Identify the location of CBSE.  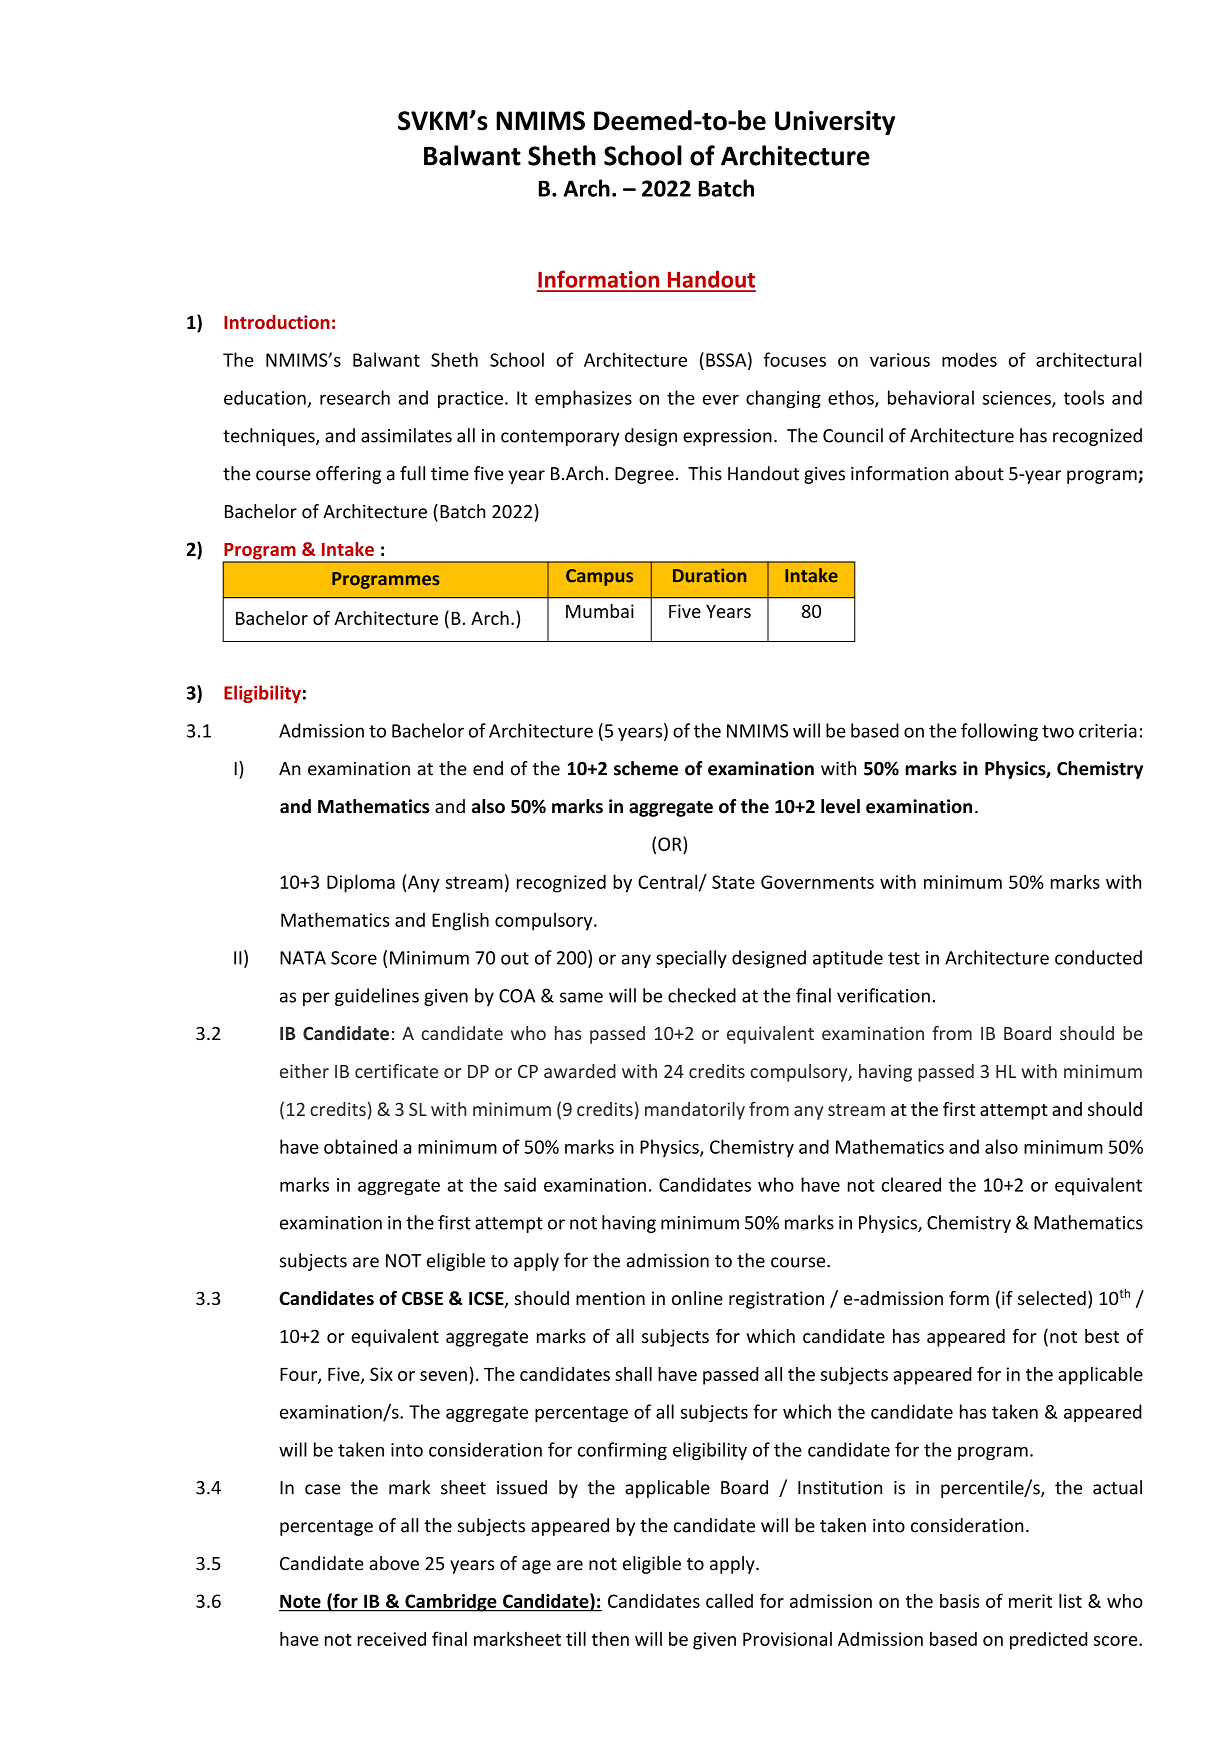
(422, 1298).
